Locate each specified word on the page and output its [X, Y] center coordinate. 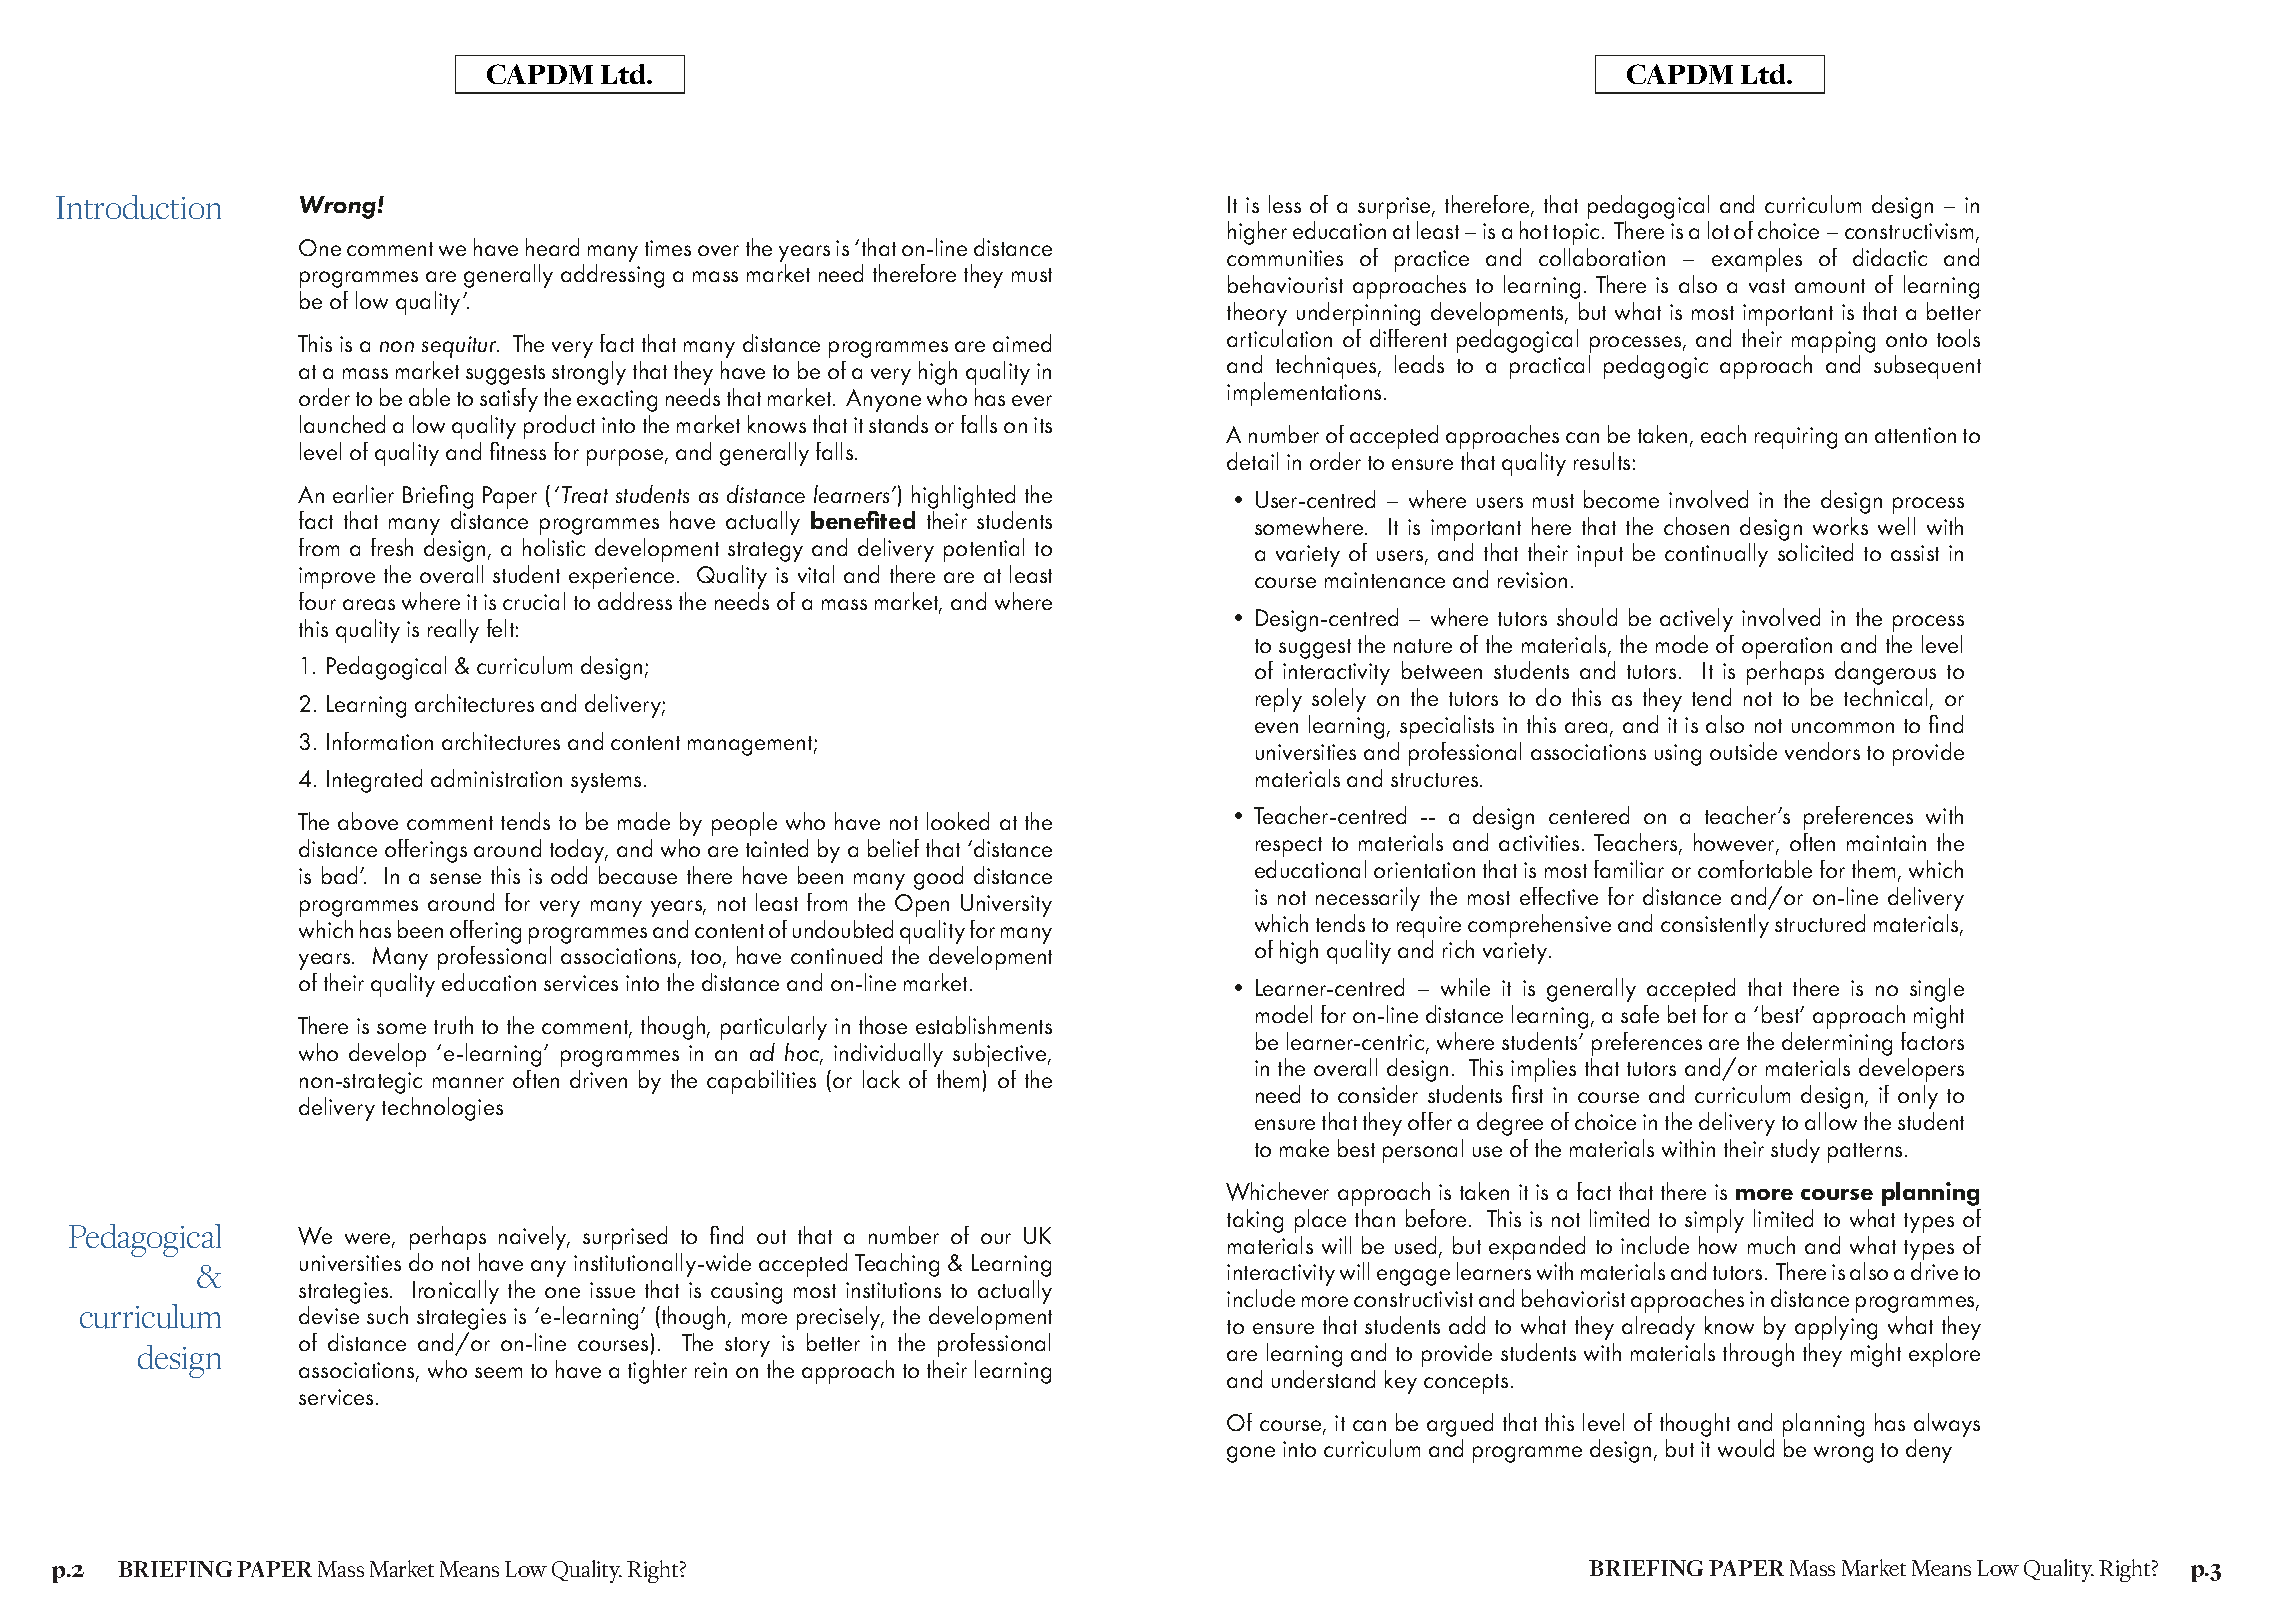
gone [1251, 1454]
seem [498, 1372]
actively [1696, 620]
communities [1285, 258]
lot [1718, 230]
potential [984, 550]
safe [1640, 1014]
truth [453, 1025]
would [1746, 1448]
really [453, 631]
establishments [984, 1025]
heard [552, 247]
